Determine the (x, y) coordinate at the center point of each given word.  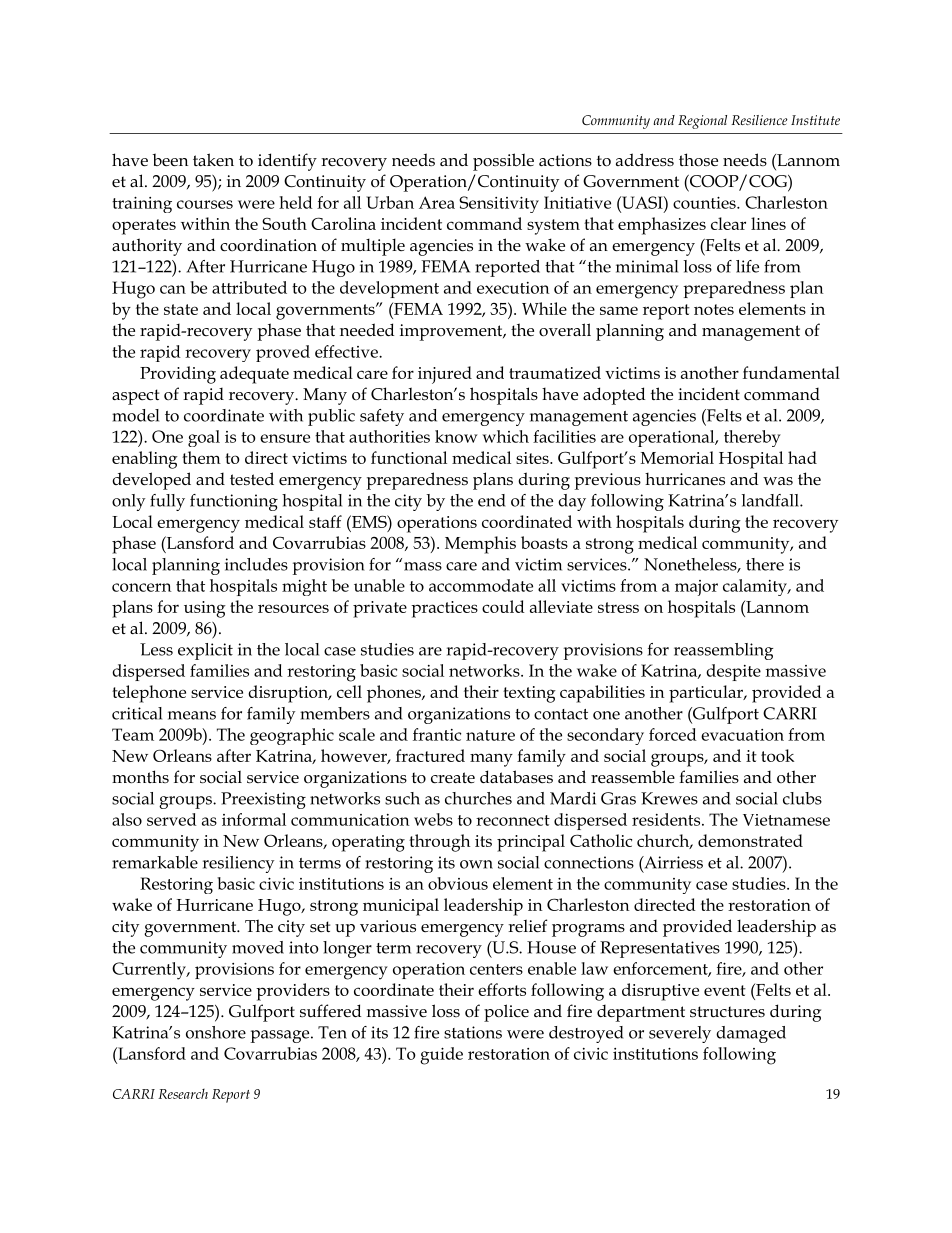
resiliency (238, 864)
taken (213, 159)
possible (503, 162)
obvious (458, 883)
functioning (234, 502)
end (492, 500)
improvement (452, 332)
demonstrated (750, 840)
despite (733, 672)
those (698, 160)
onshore (216, 1032)
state (181, 309)
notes (714, 309)
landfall (771, 500)
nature (490, 735)
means (192, 715)
